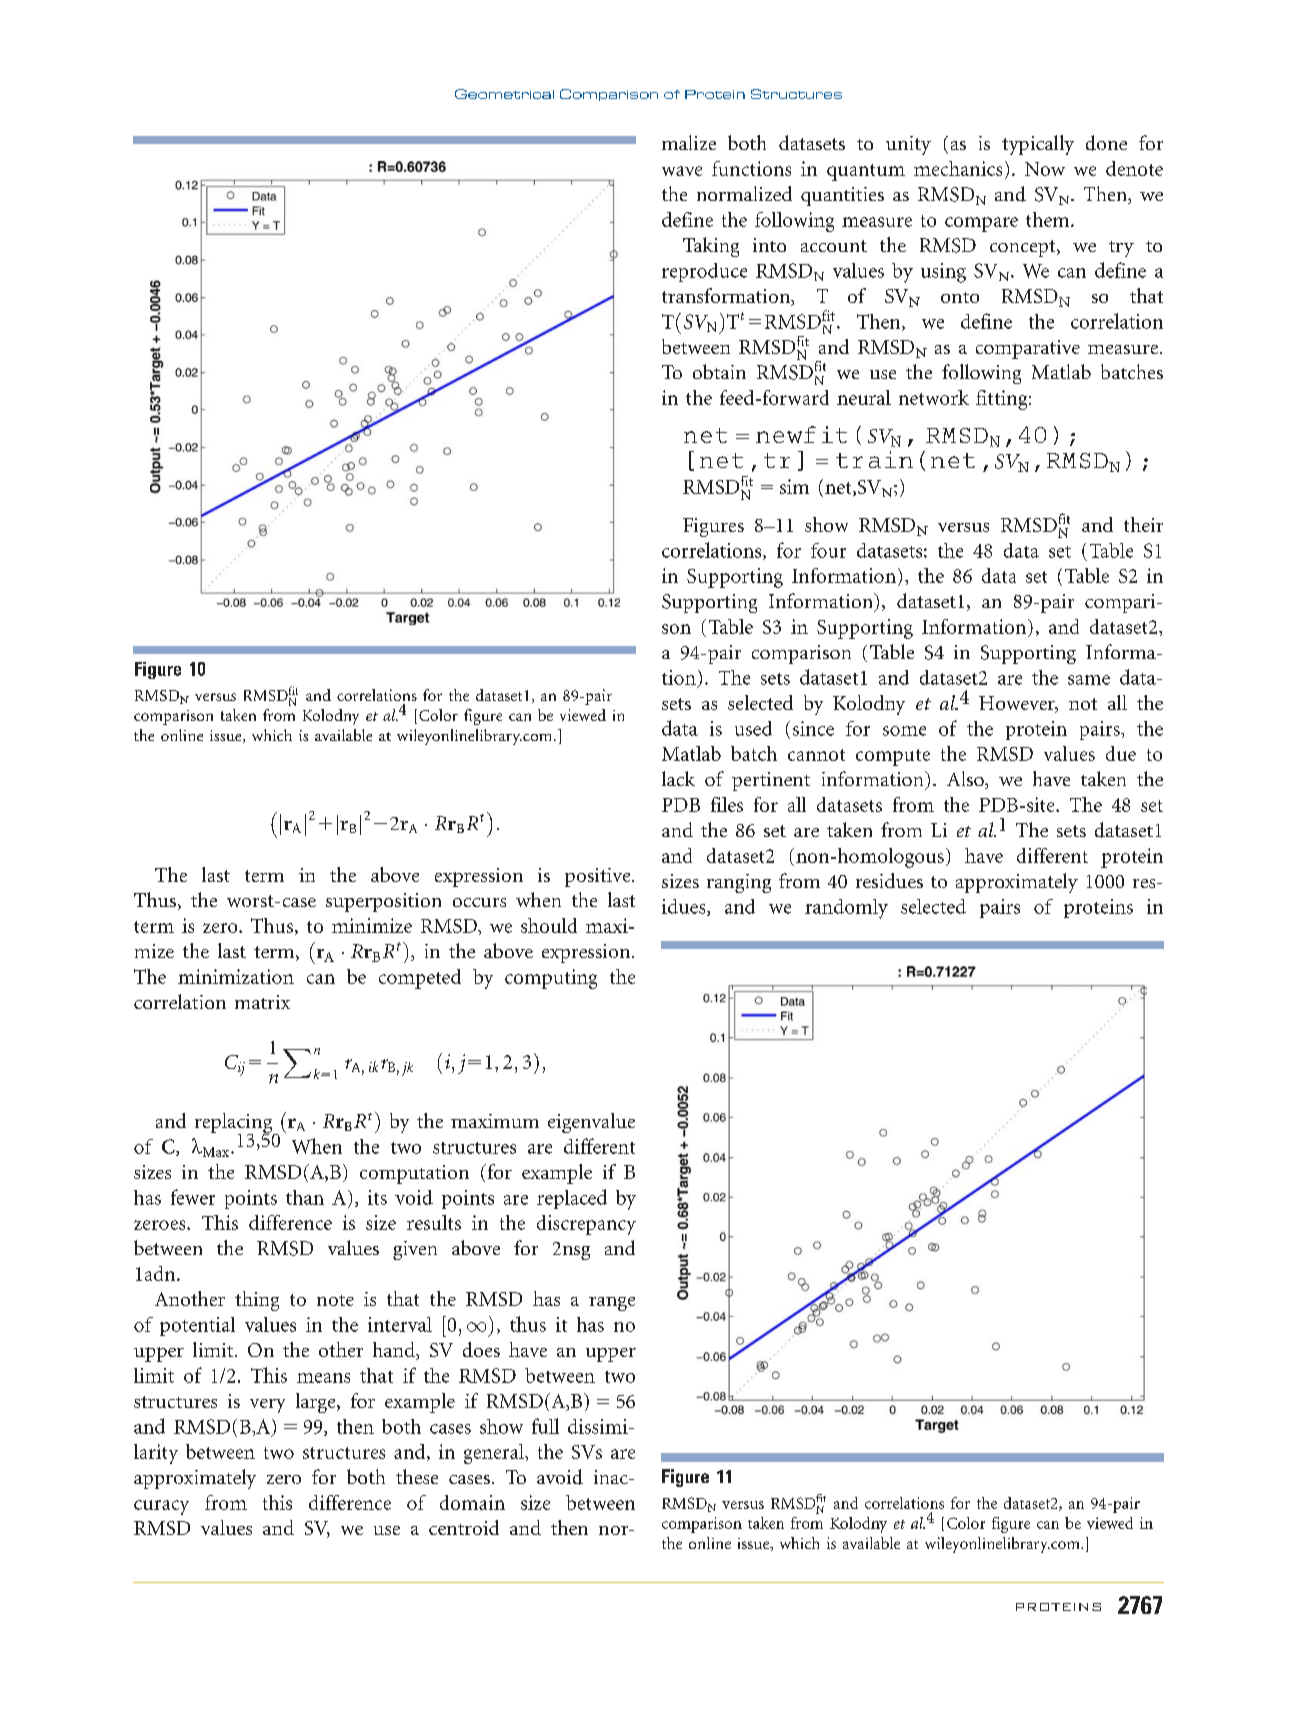  Describe the element at coordinates (682, 171) in the screenshot. I see `wave` at that location.
